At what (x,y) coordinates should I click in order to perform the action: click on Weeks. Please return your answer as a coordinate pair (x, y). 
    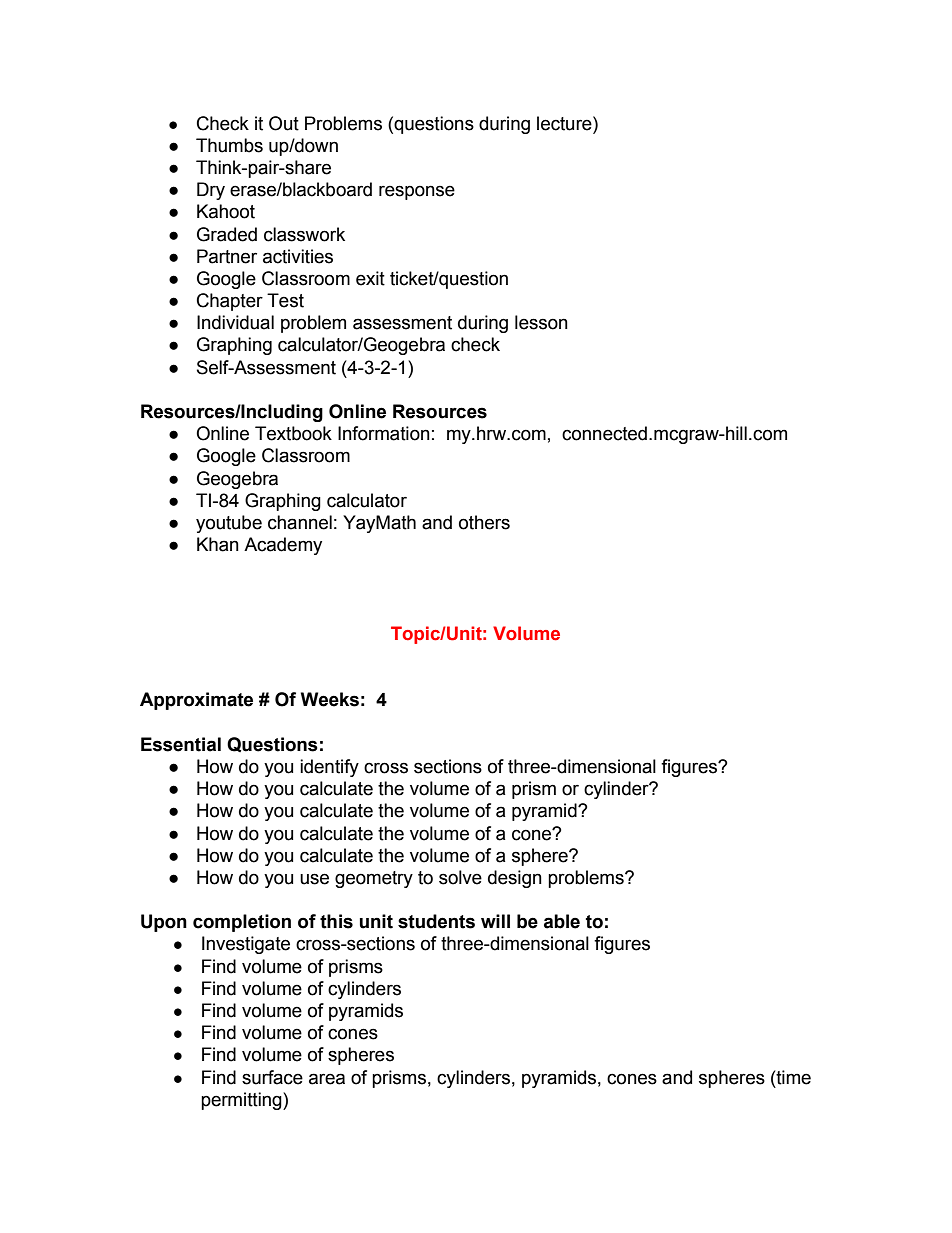
    Looking at the image, I should click on (330, 699).
